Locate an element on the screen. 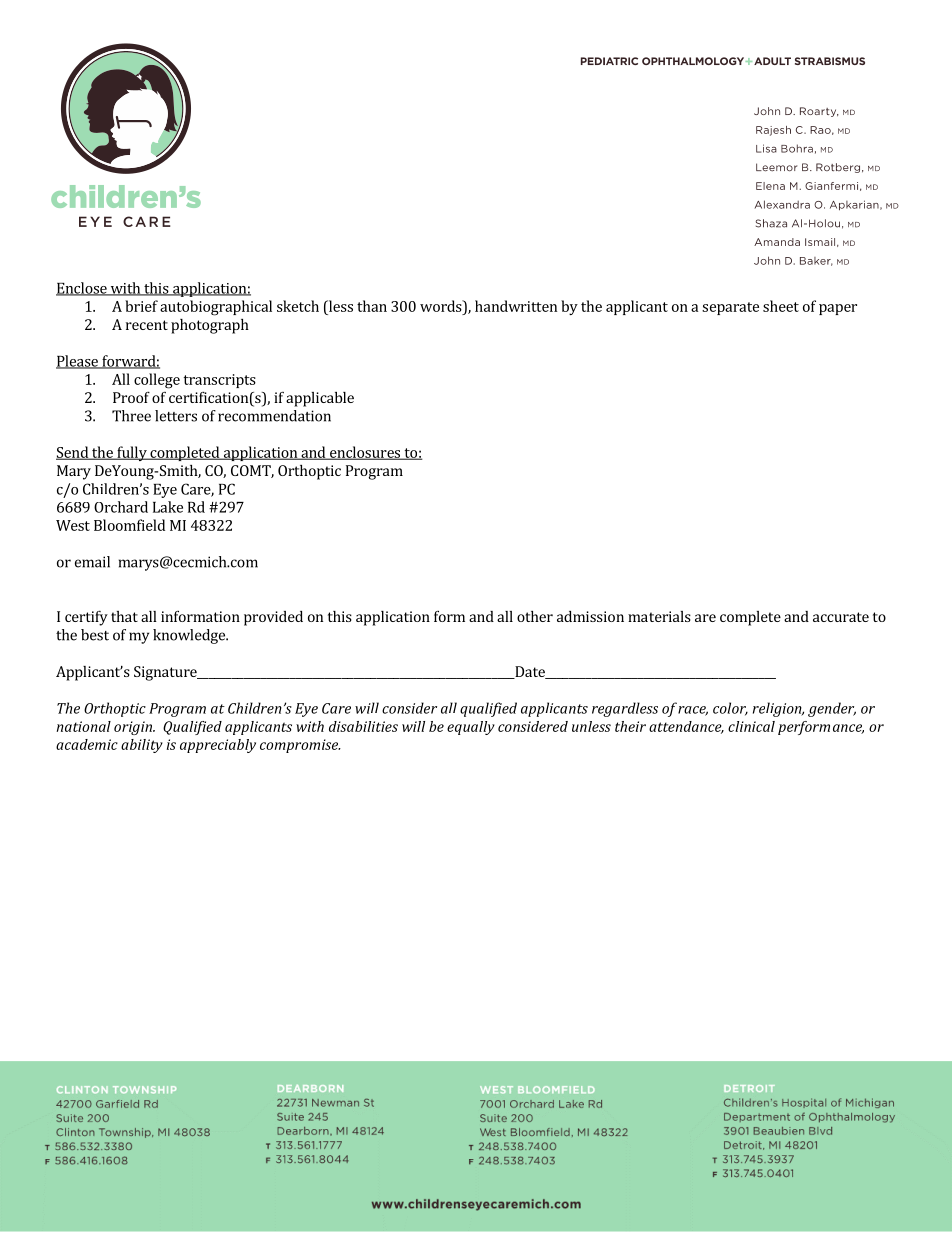  materials is located at coordinates (659, 616).
